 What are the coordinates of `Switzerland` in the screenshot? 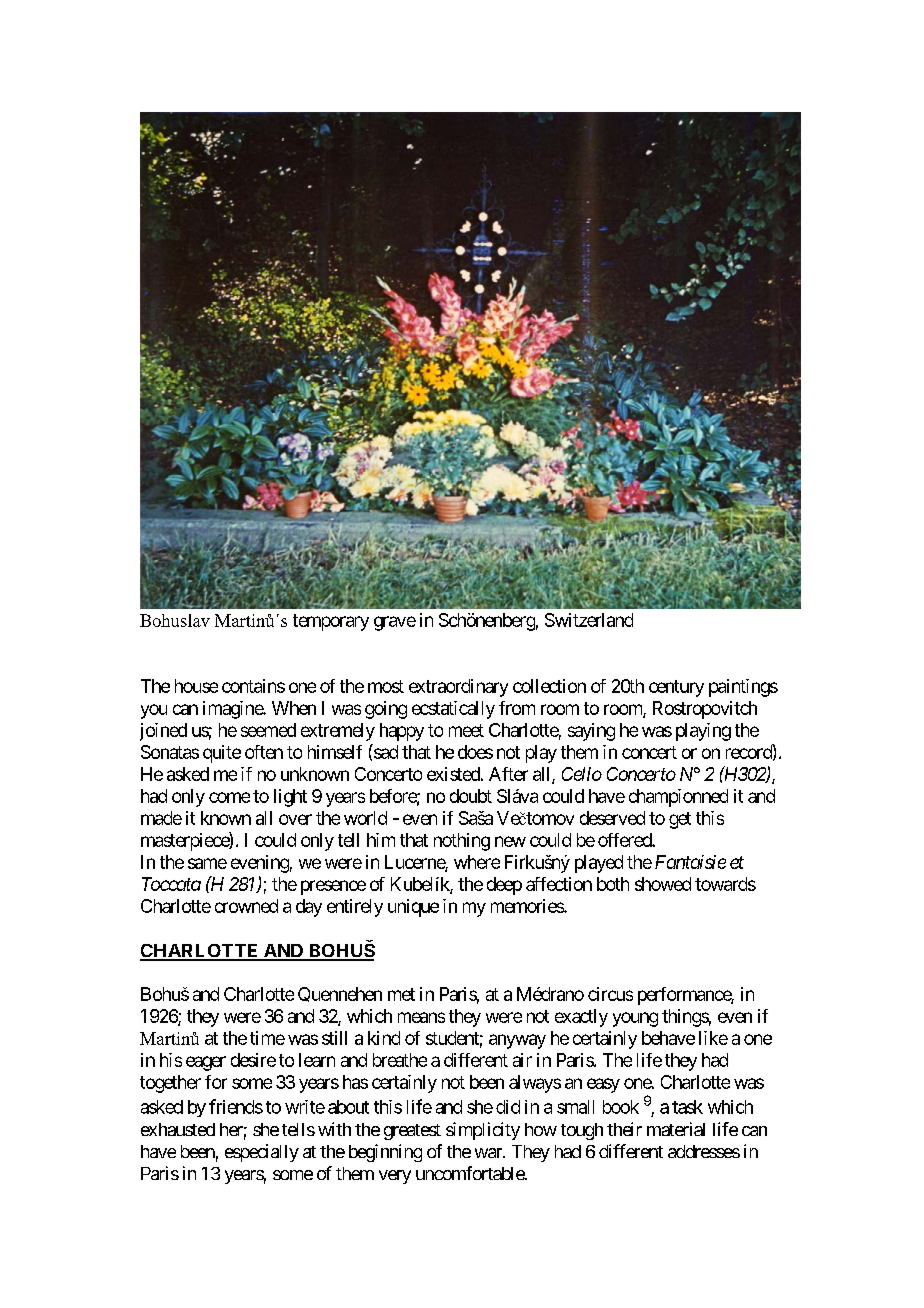 It's located at (589, 620).
